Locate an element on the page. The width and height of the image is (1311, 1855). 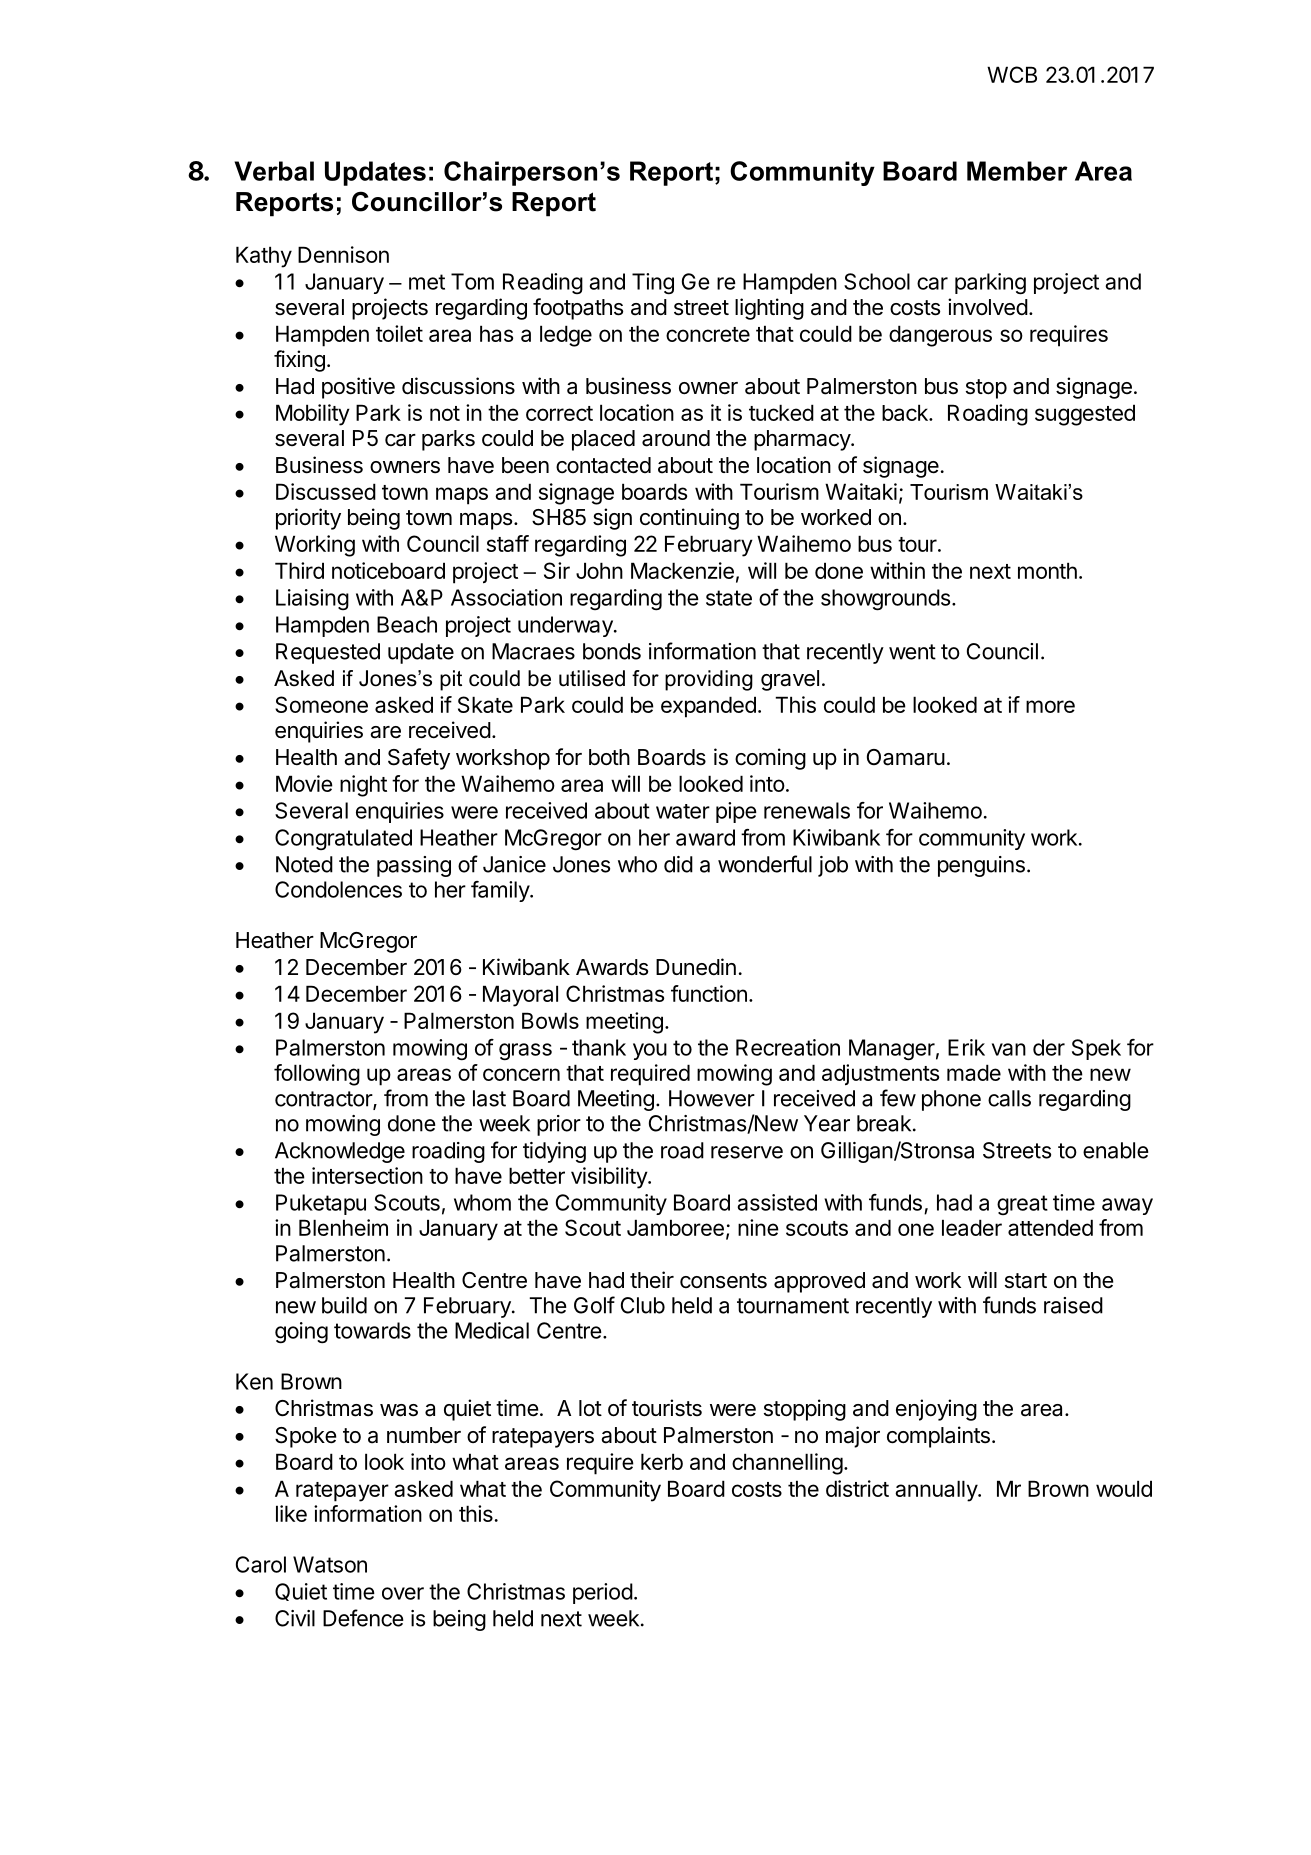
van is located at coordinates (1009, 1049).
